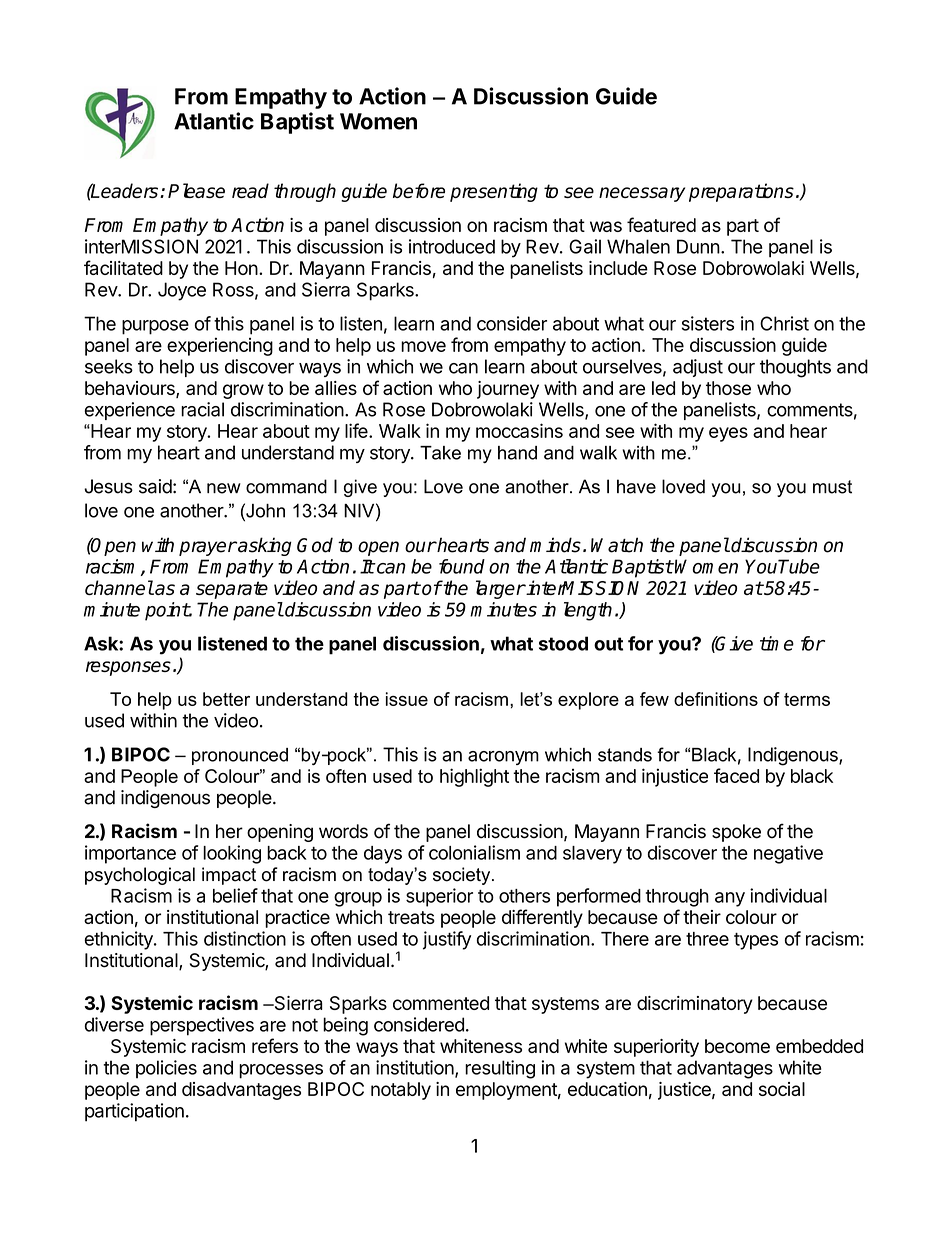 Image resolution: width=952 pixels, height=1233 pixels. What do you see at coordinates (196, 190) in the document?
I see `Please` at bounding box center [196, 190].
